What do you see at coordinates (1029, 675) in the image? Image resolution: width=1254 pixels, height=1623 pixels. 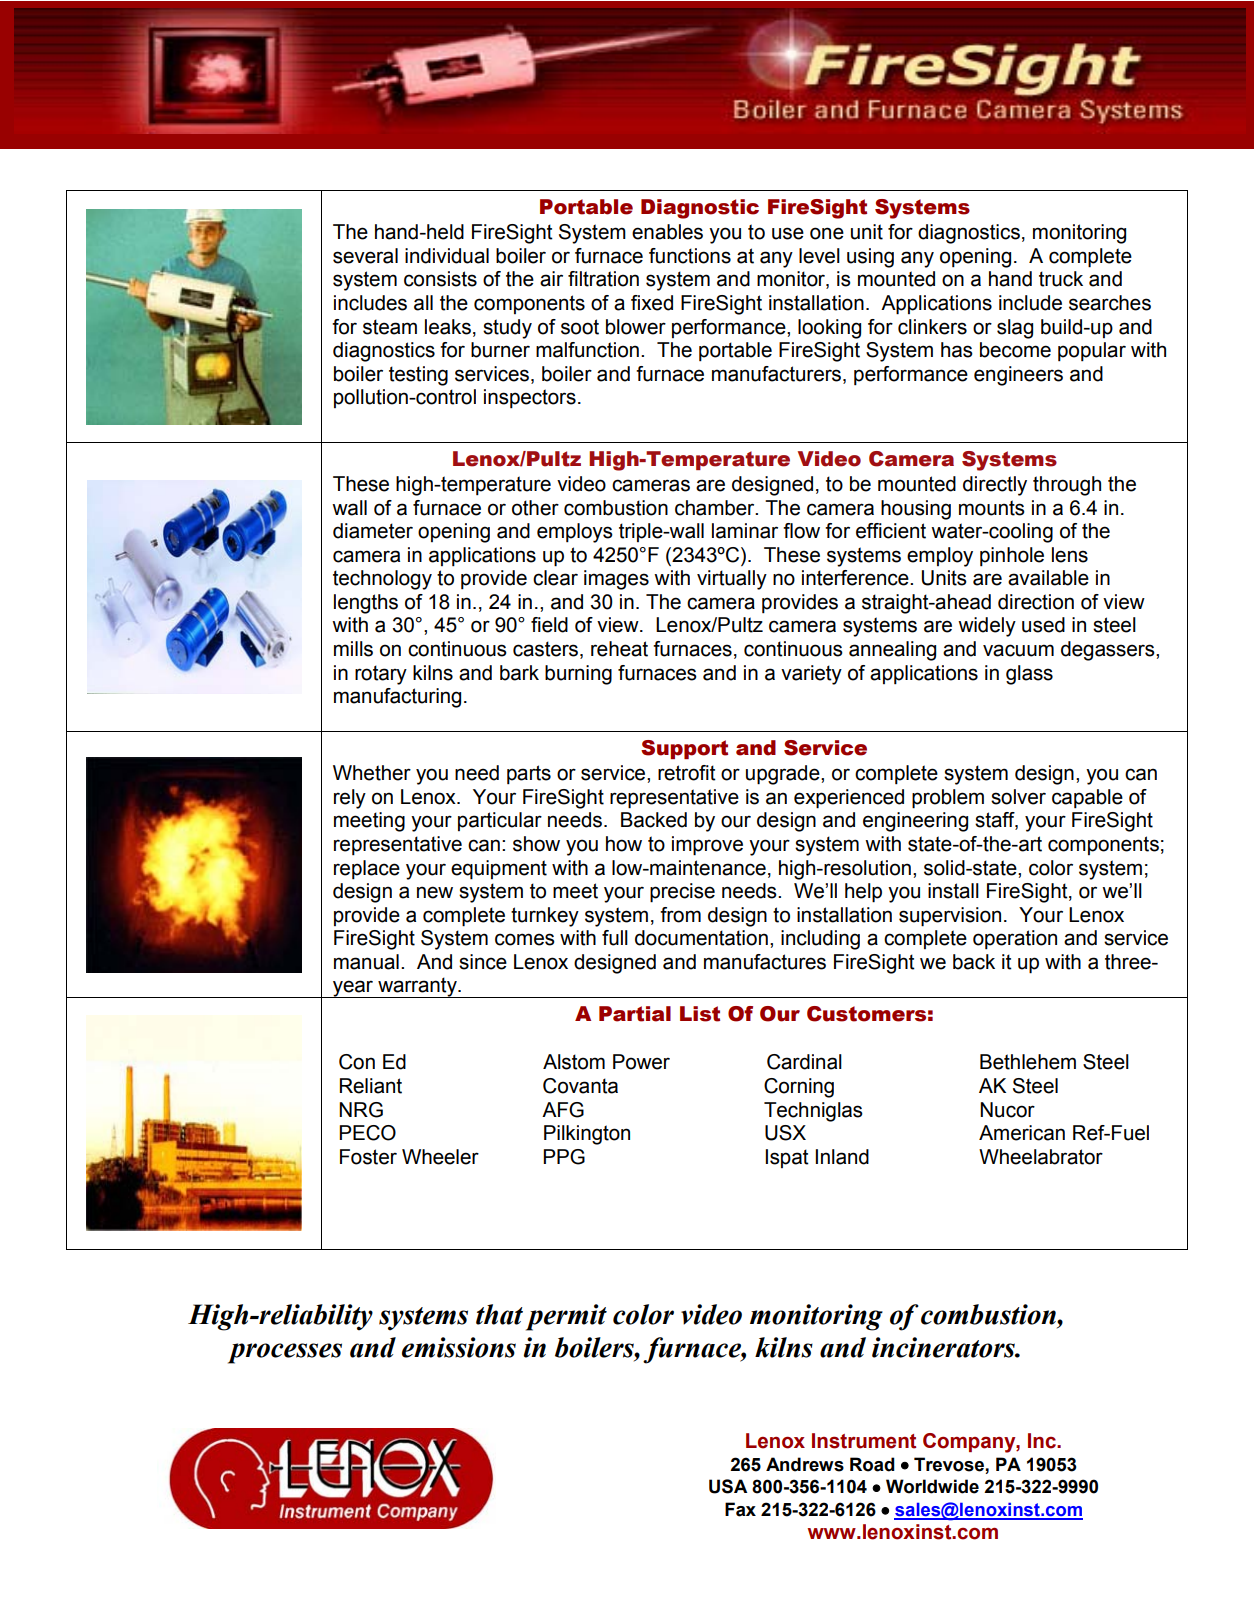 I see `glass` at bounding box center [1029, 675].
